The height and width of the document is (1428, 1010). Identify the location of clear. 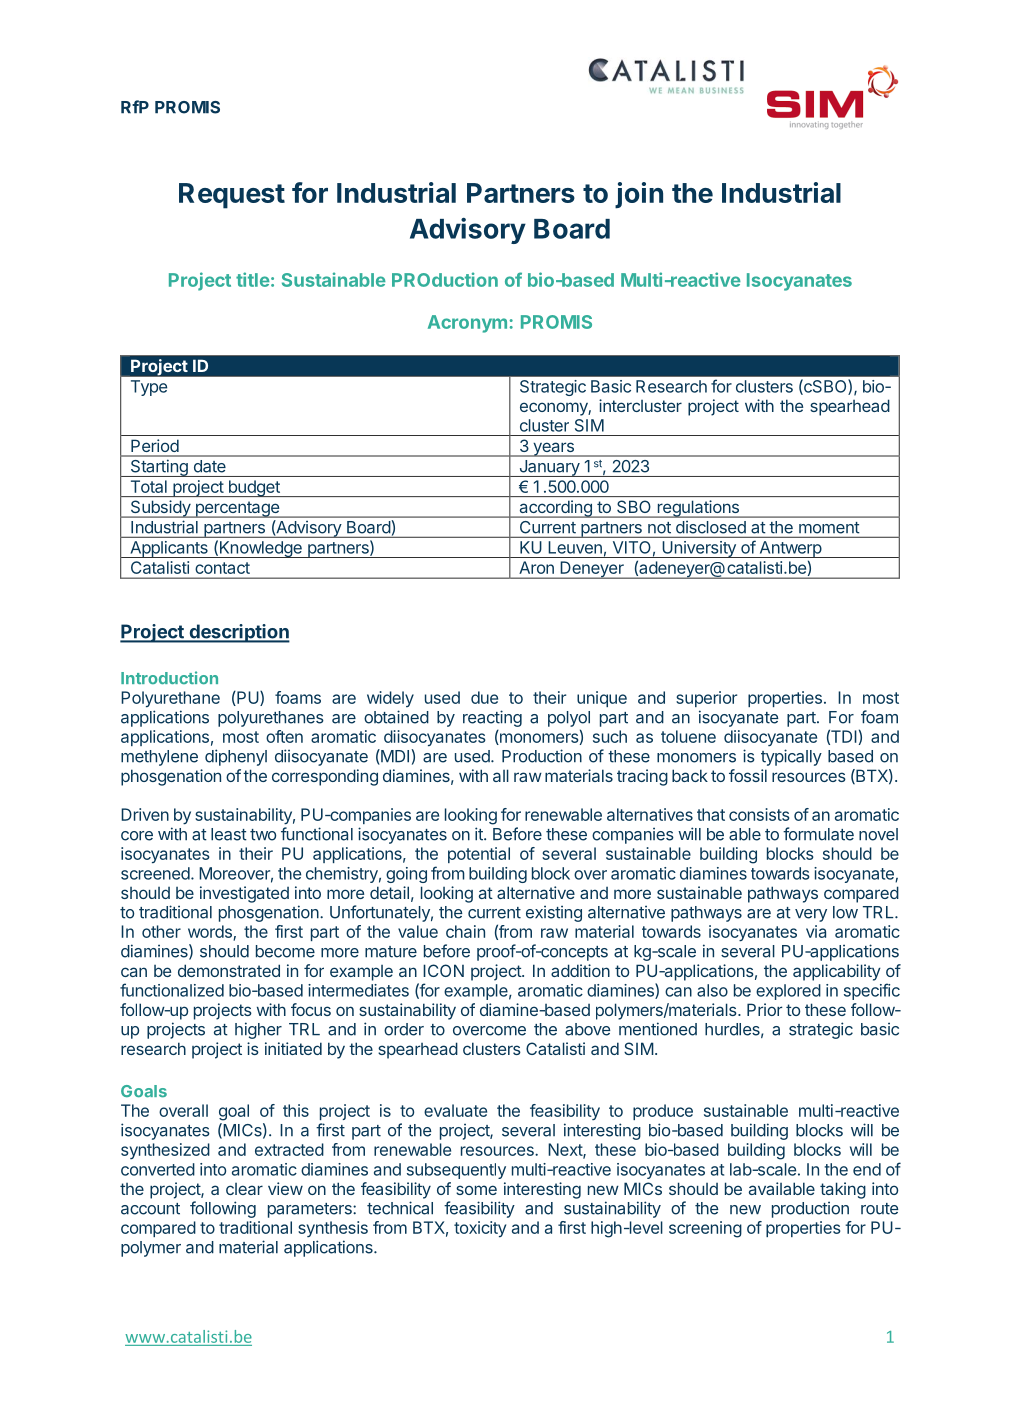
(244, 1189).
